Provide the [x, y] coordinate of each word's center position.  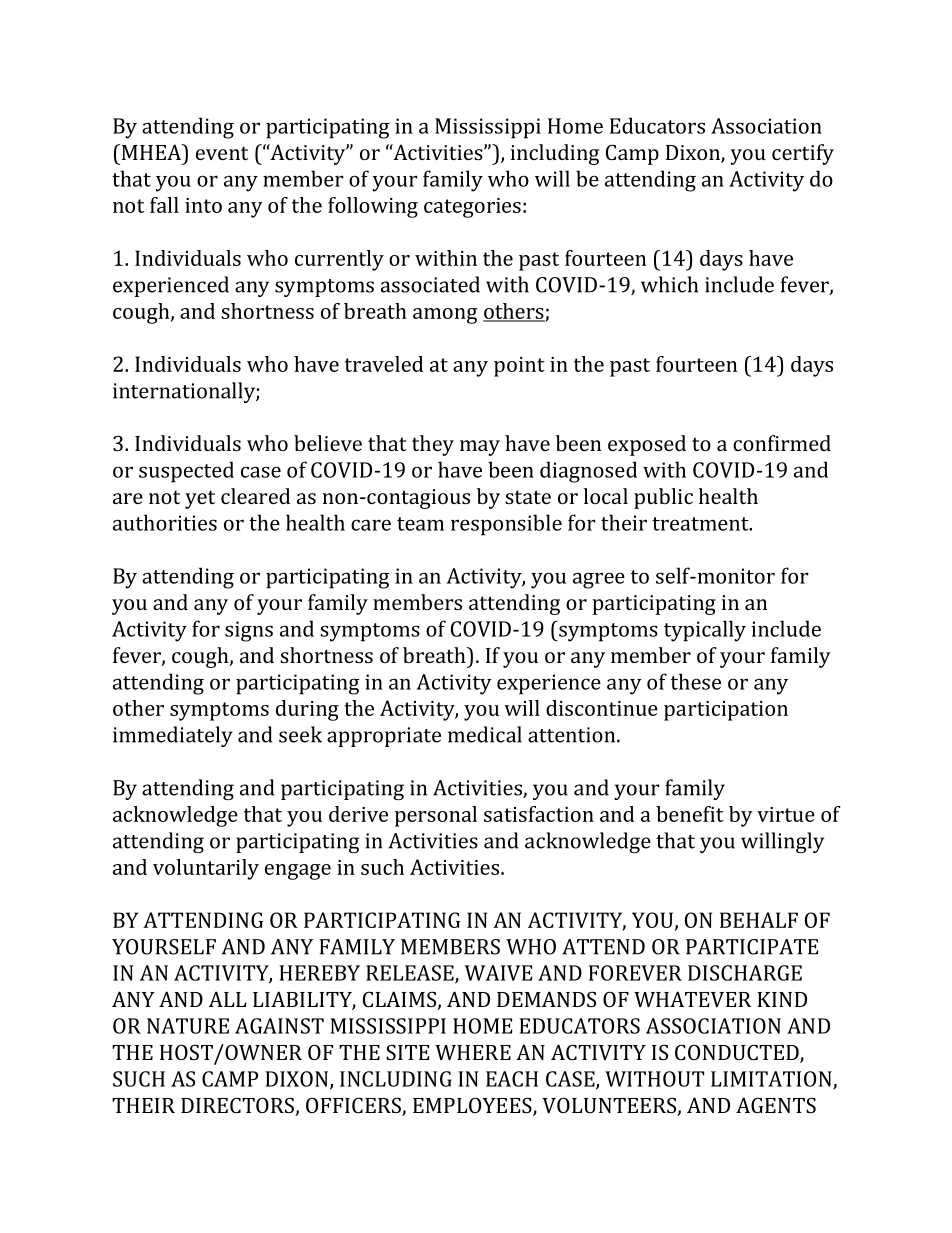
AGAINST [279, 1026]
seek [300, 734]
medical [485, 734]
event [222, 153]
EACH [512, 1079]
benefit [690, 814]
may [480, 448]
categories [472, 208]
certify [803, 154]
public [663, 498]
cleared [255, 496]
